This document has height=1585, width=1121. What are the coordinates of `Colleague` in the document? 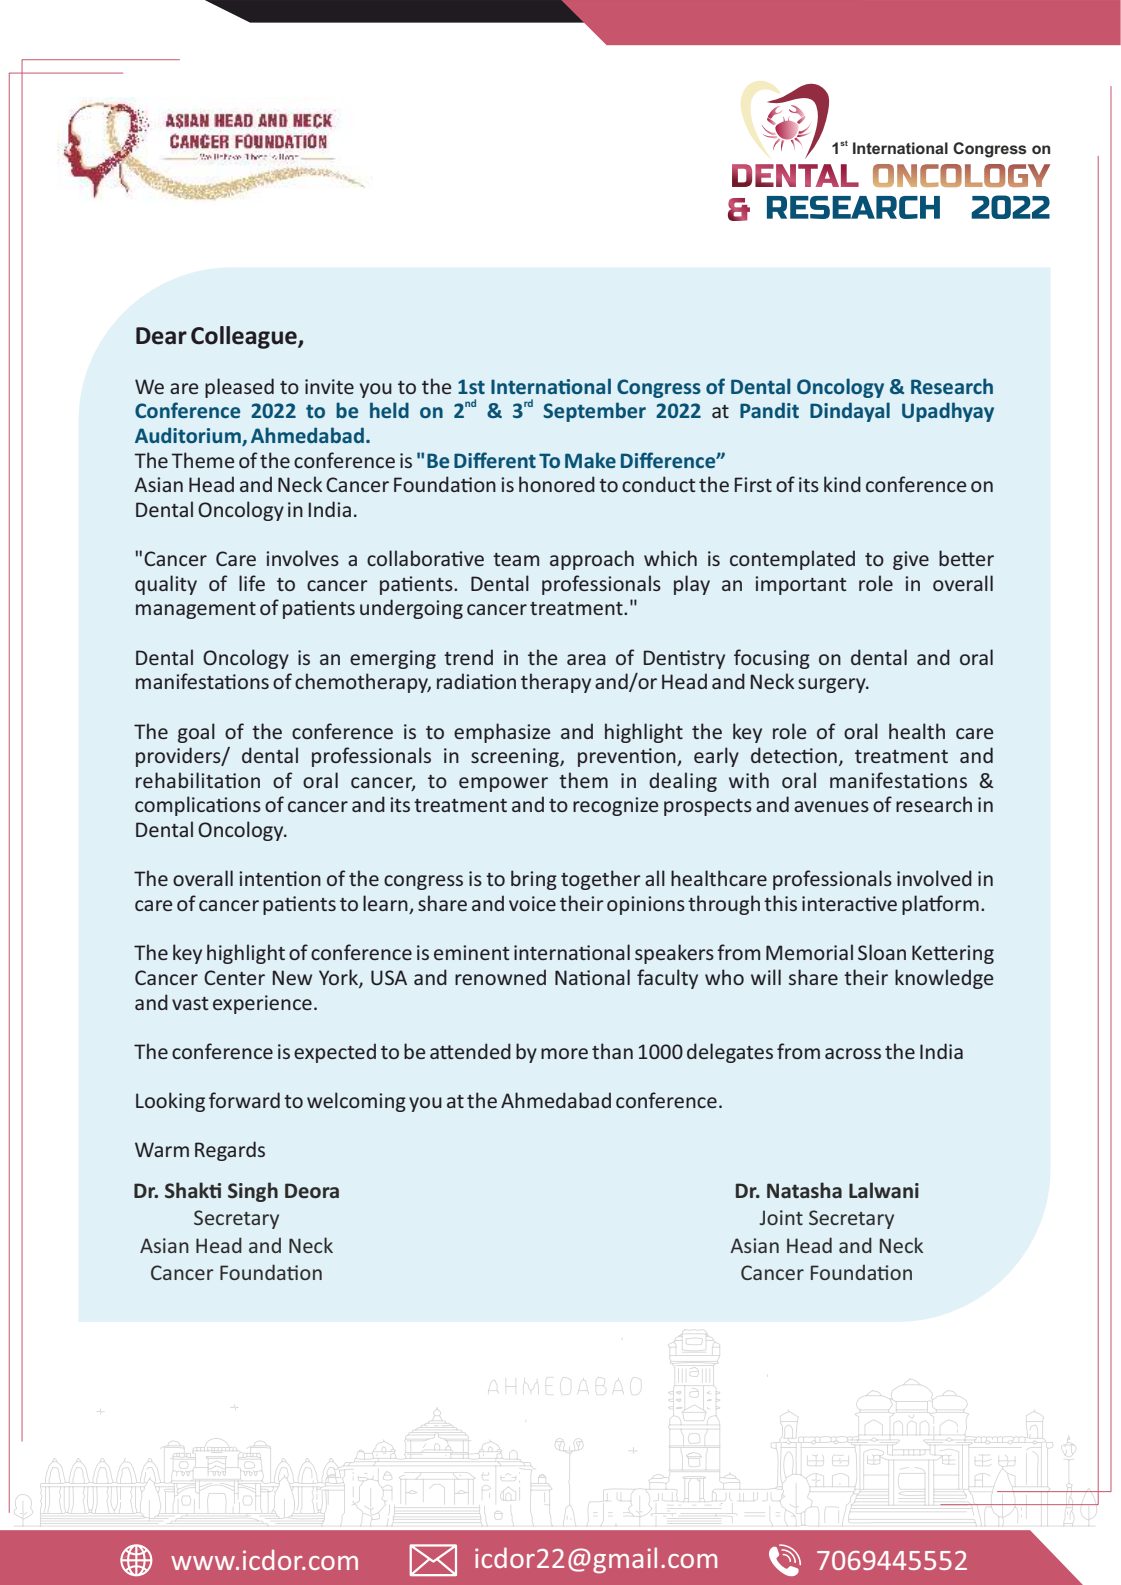 It's located at (245, 337).
